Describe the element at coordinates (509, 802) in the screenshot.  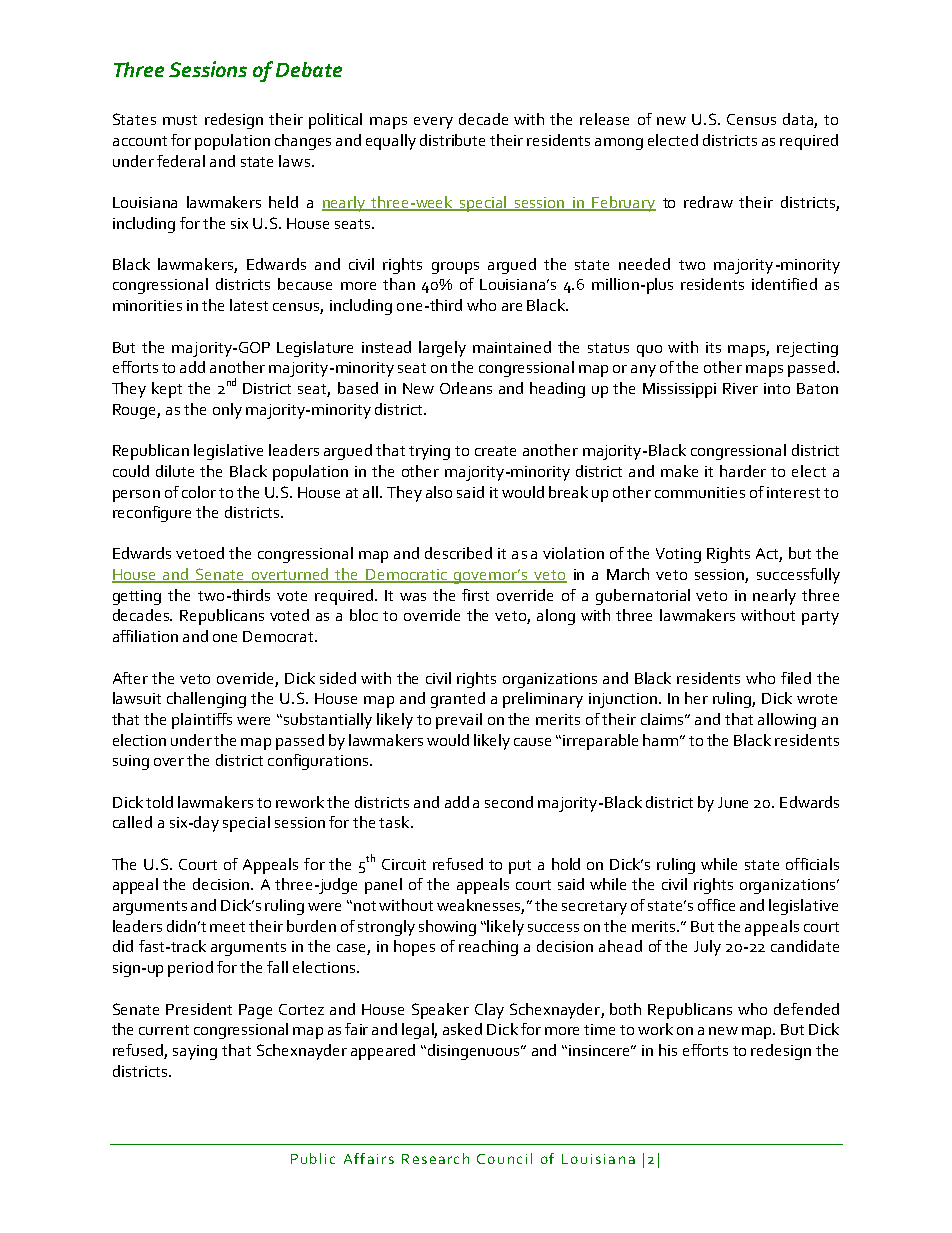
I see `second` at that location.
